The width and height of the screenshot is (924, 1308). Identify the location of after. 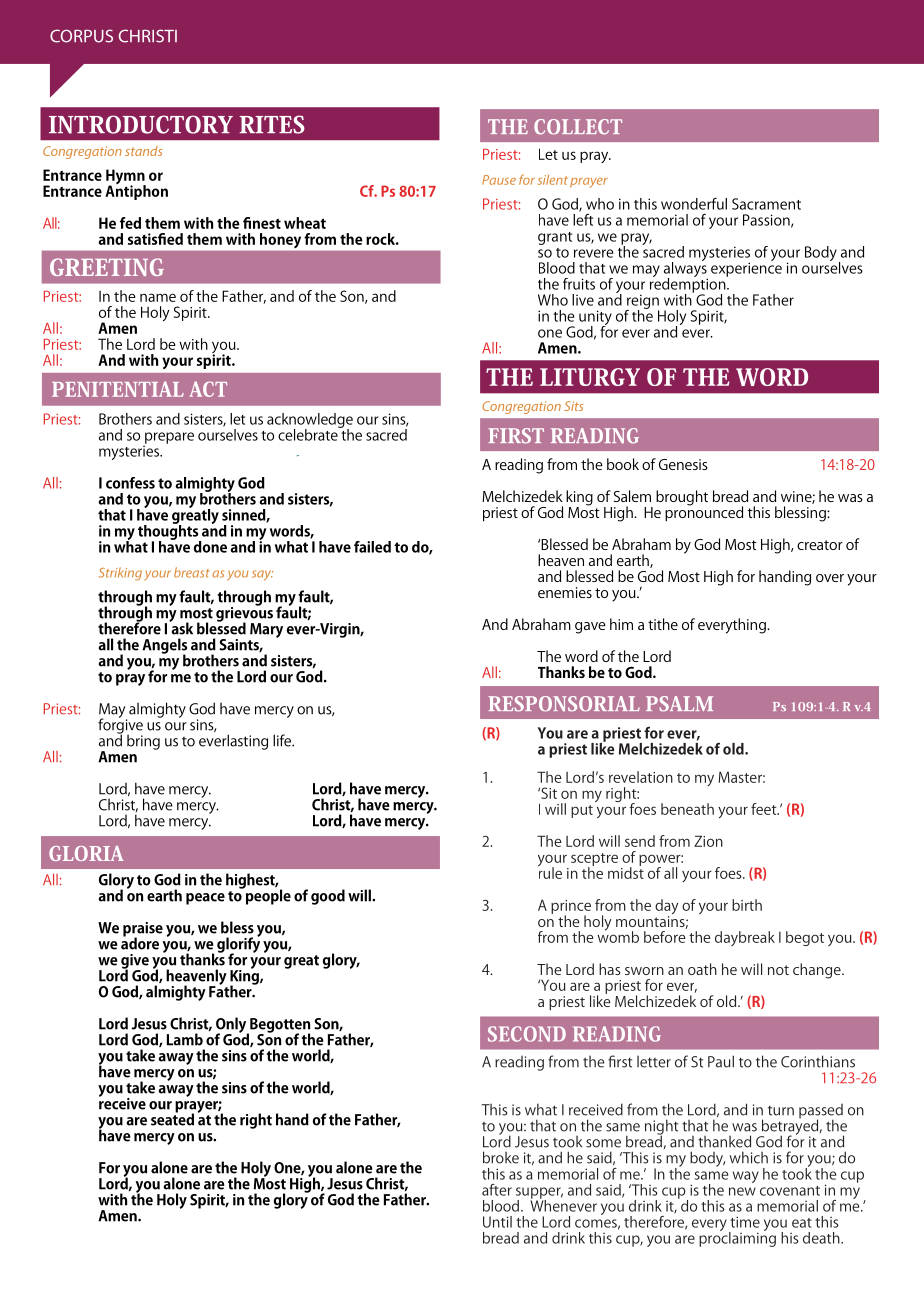
(497, 1190).
